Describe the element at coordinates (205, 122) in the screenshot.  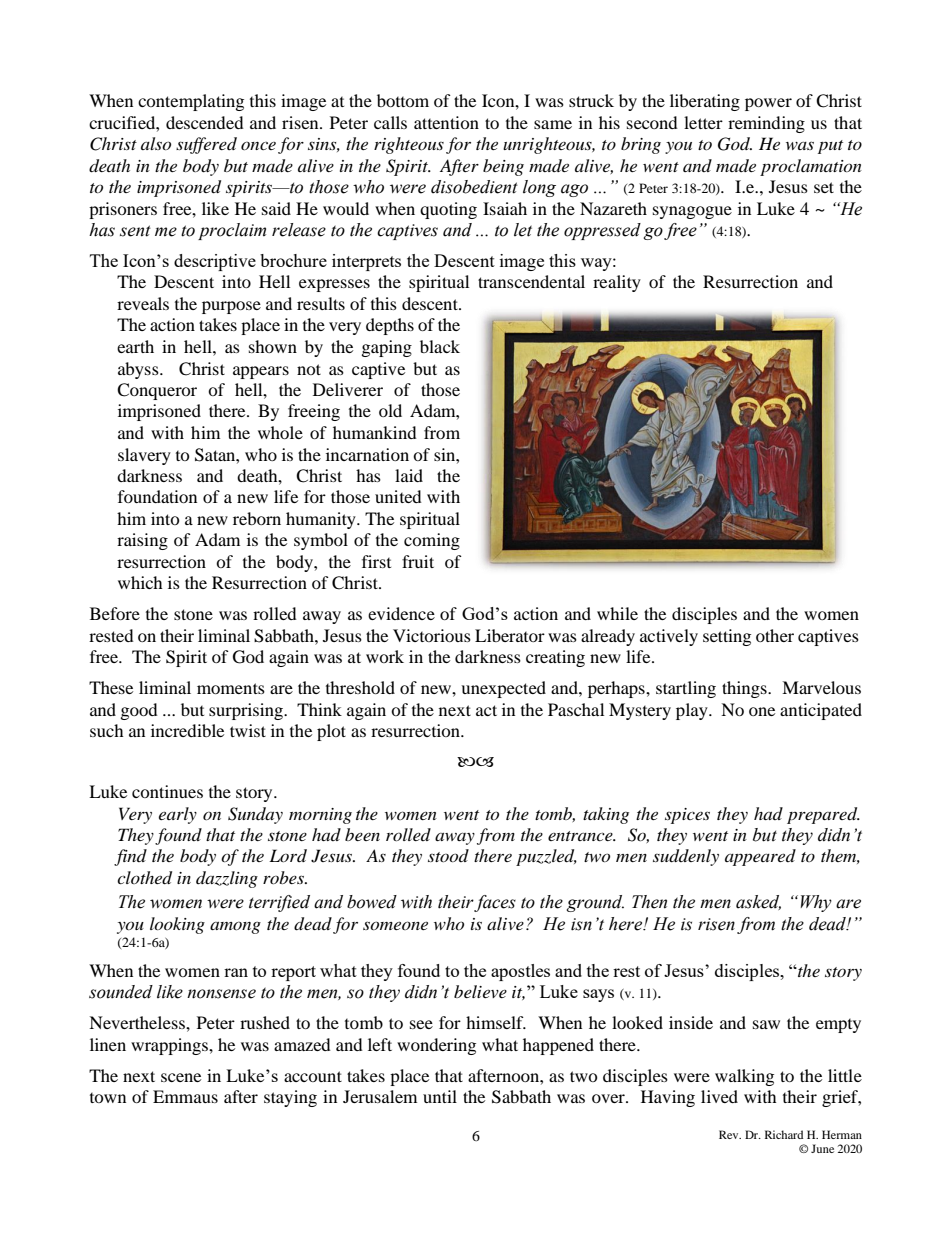
I see `descended` at that location.
